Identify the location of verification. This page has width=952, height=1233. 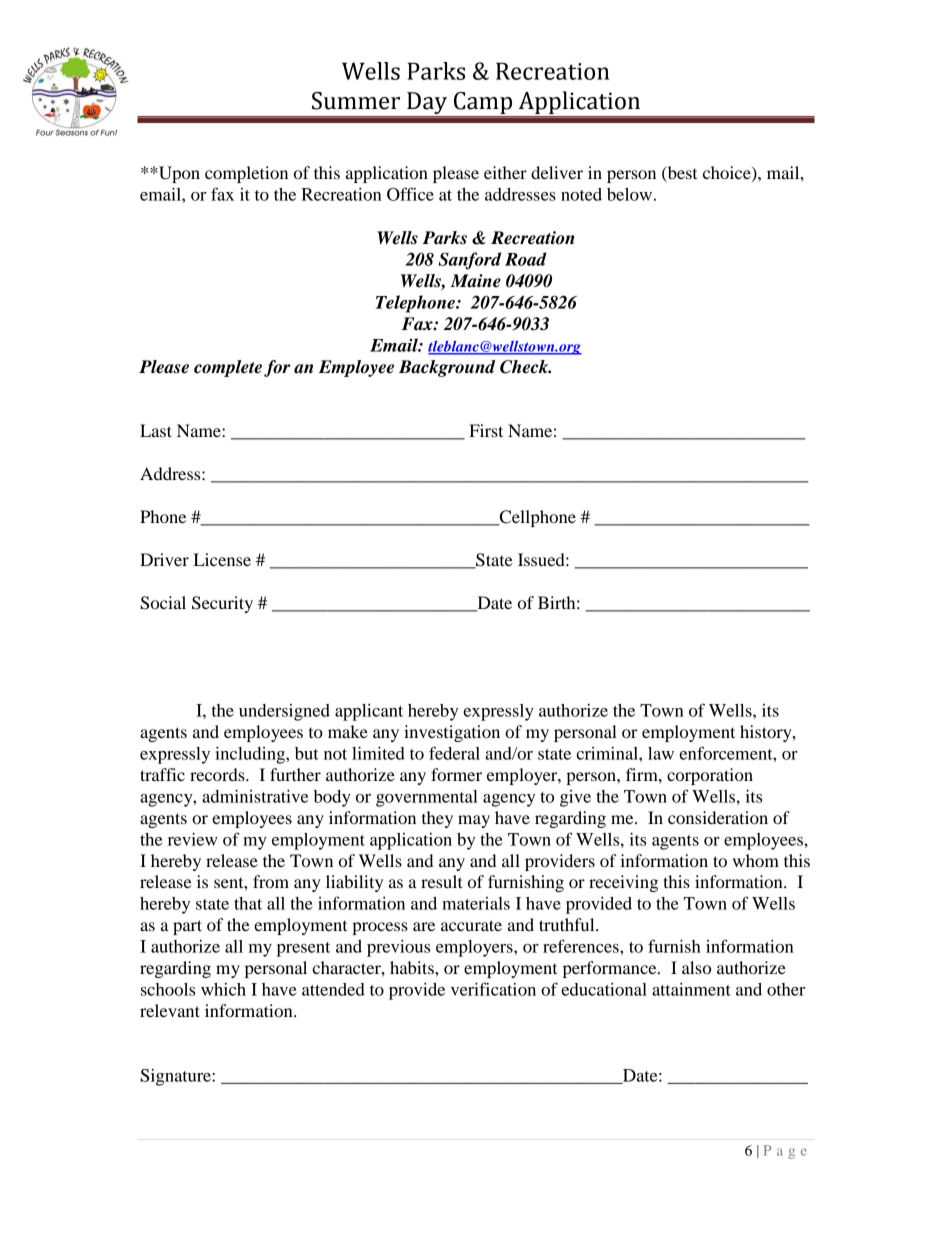
(493, 989).
